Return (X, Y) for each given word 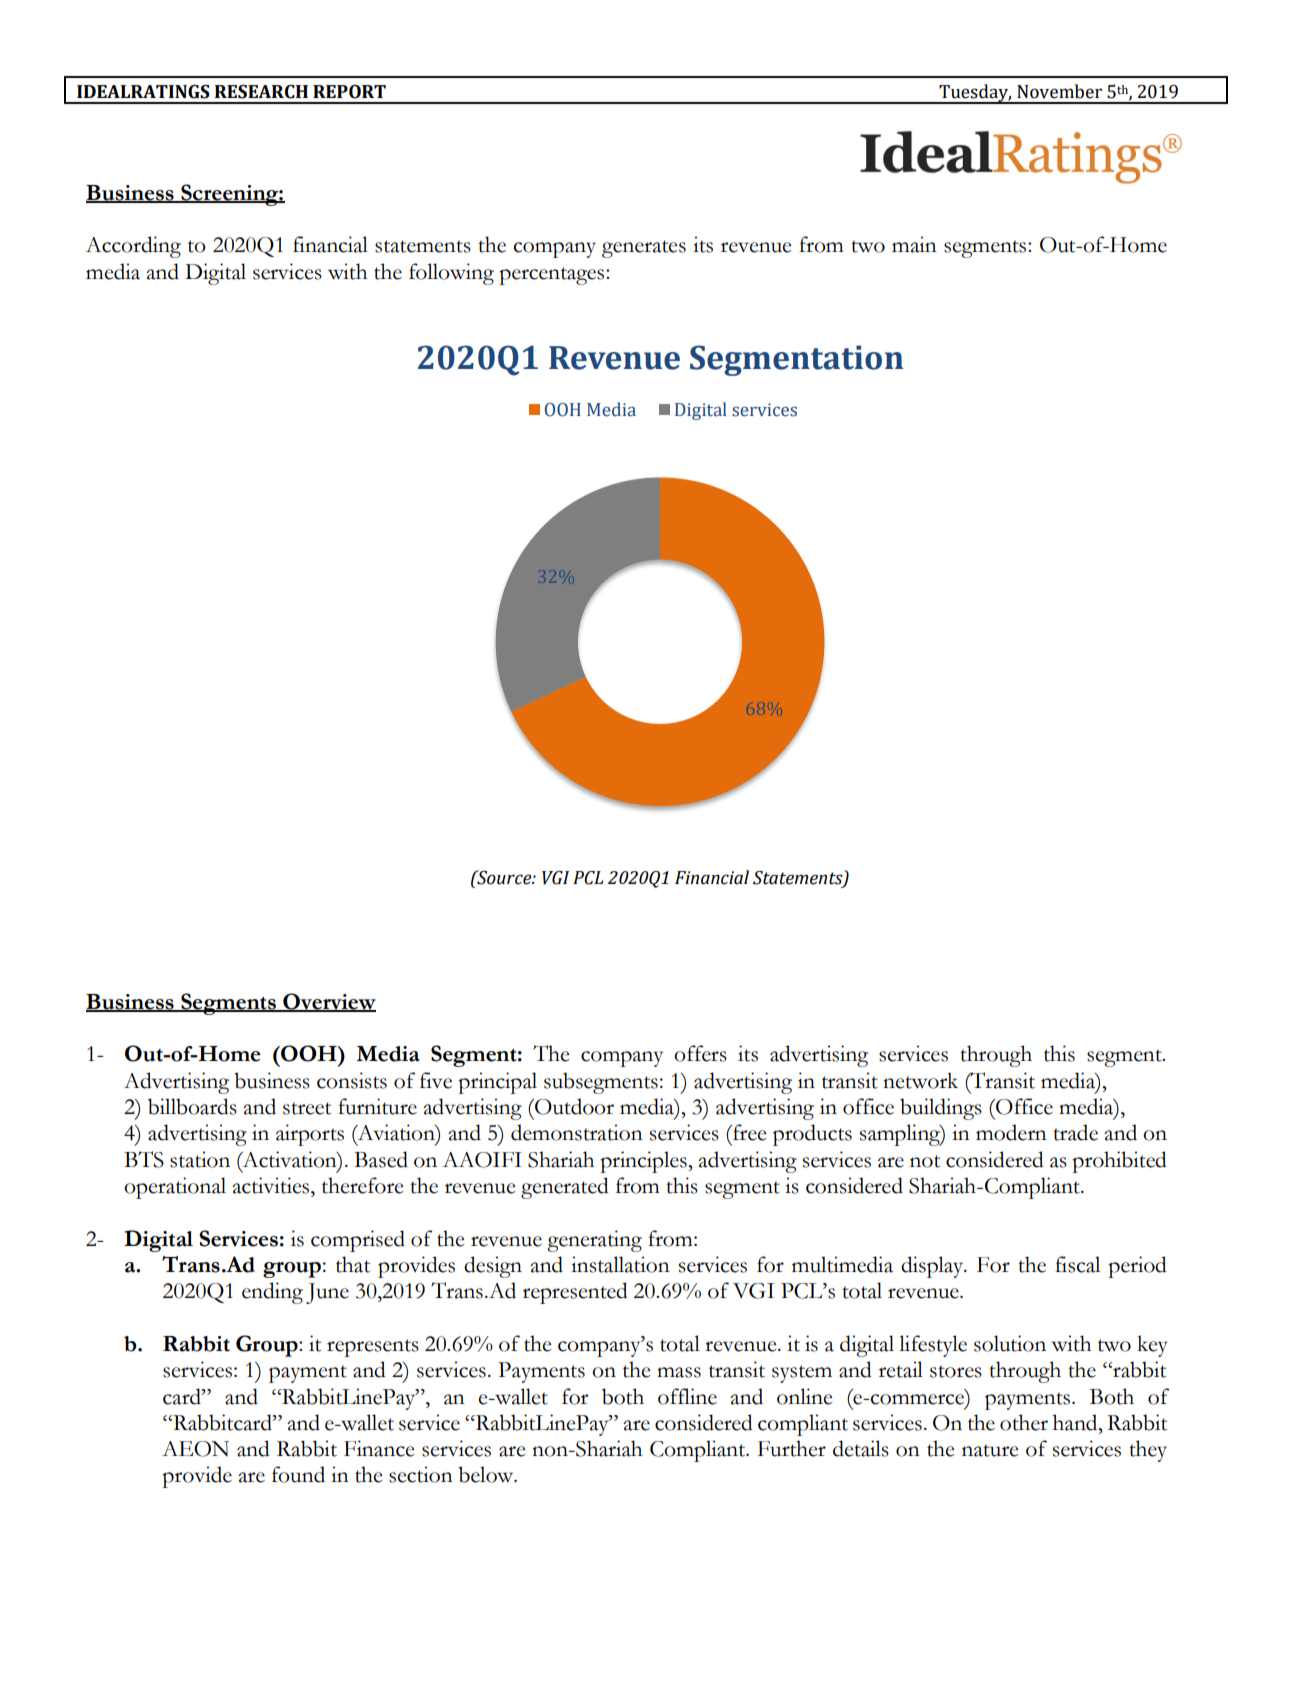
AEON (195, 1449)
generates (644, 249)
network (920, 1080)
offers (700, 1053)
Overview (328, 1002)
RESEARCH (261, 92)
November (1059, 91)
